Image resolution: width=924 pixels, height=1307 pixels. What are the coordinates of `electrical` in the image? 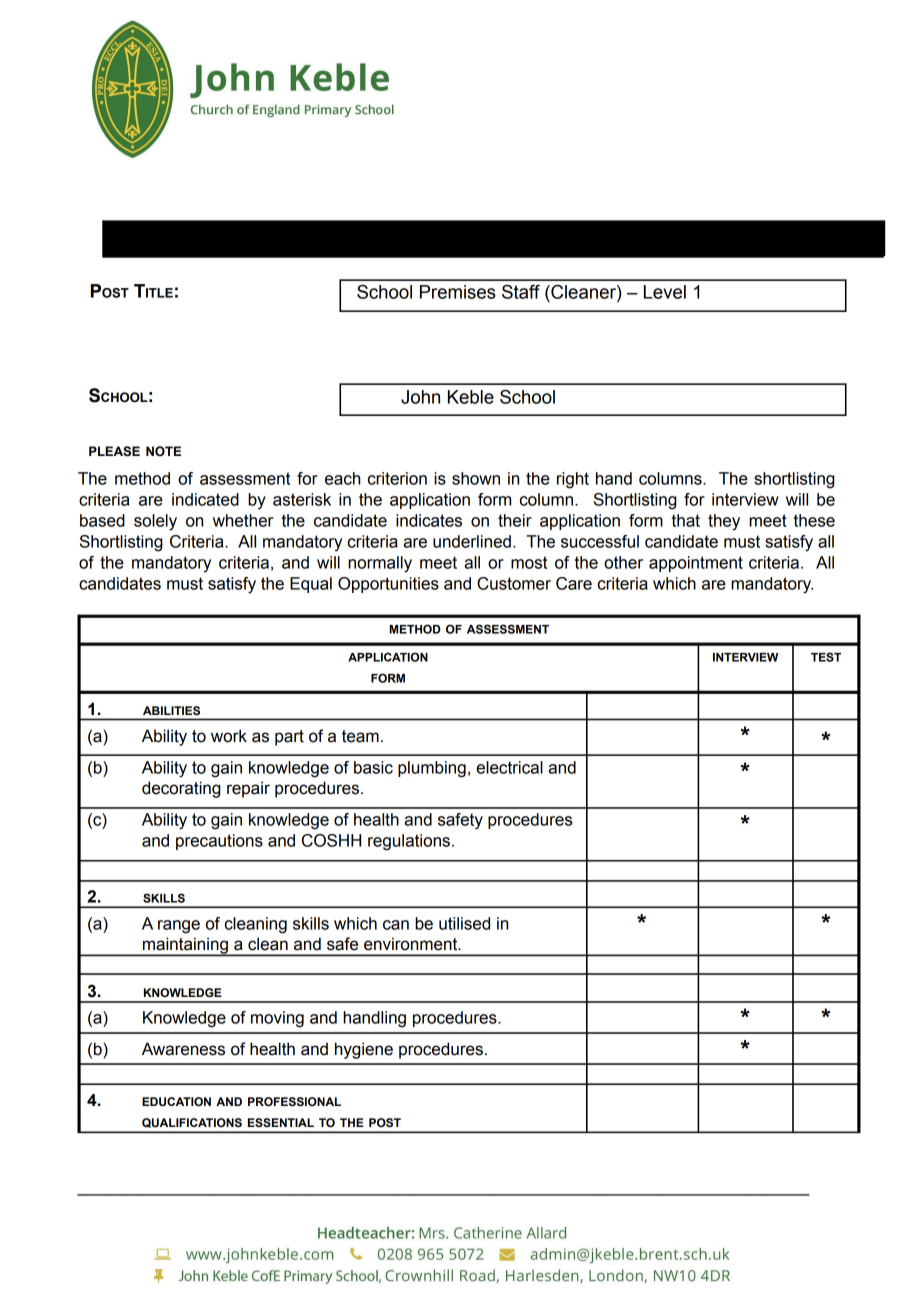 It's located at (509, 767).
